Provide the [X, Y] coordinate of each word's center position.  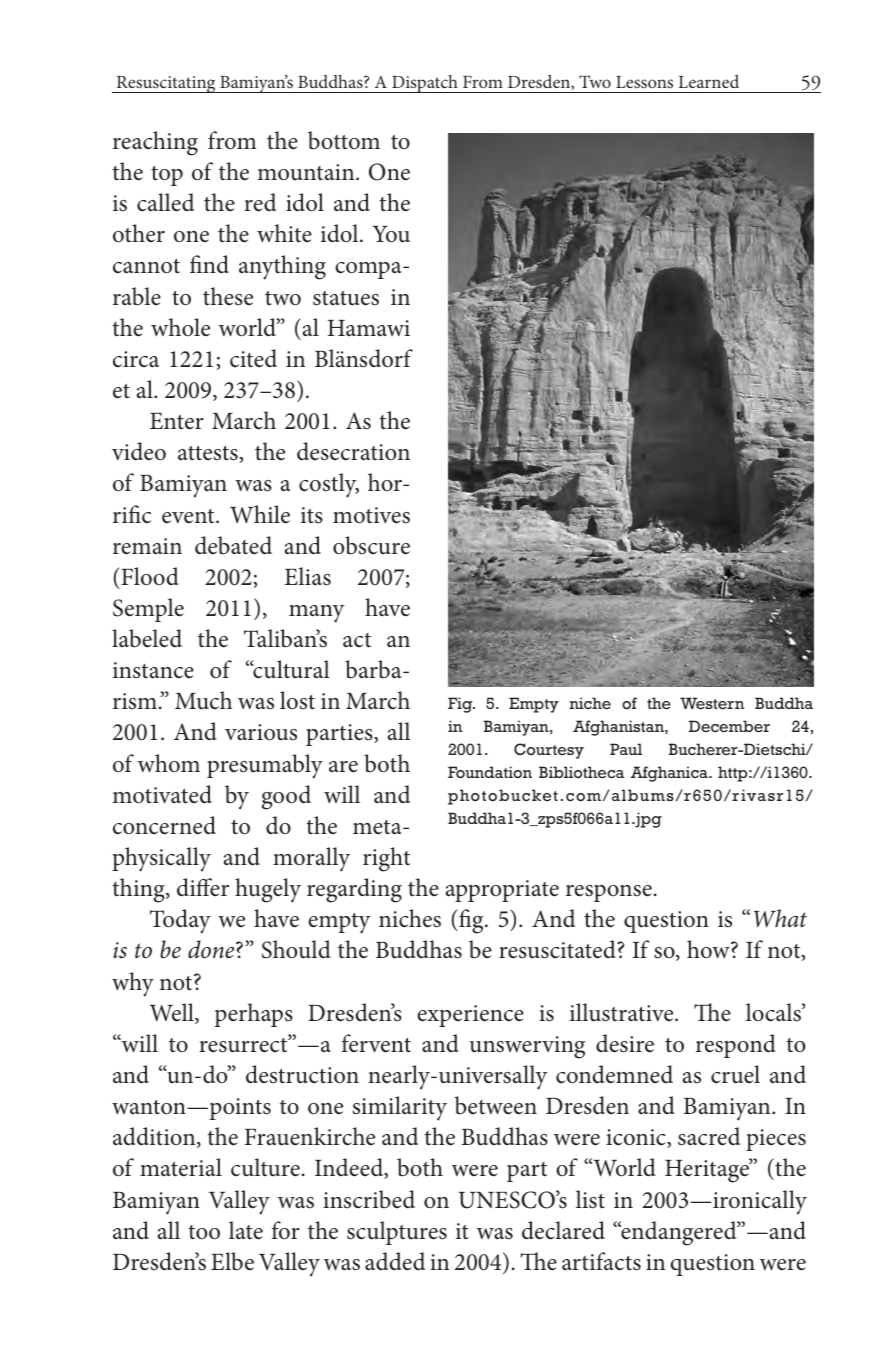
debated [233, 545]
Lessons [644, 82]
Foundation [490, 772]
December [729, 726]
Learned [709, 81]
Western [712, 703]
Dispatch [425, 84]
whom [169, 763]
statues [346, 298]
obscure [371, 545]
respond [736, 1046]
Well [173, 1013]
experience [470, 1016]
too [204, 1232]
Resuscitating [166, 84]
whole [180, 327]
